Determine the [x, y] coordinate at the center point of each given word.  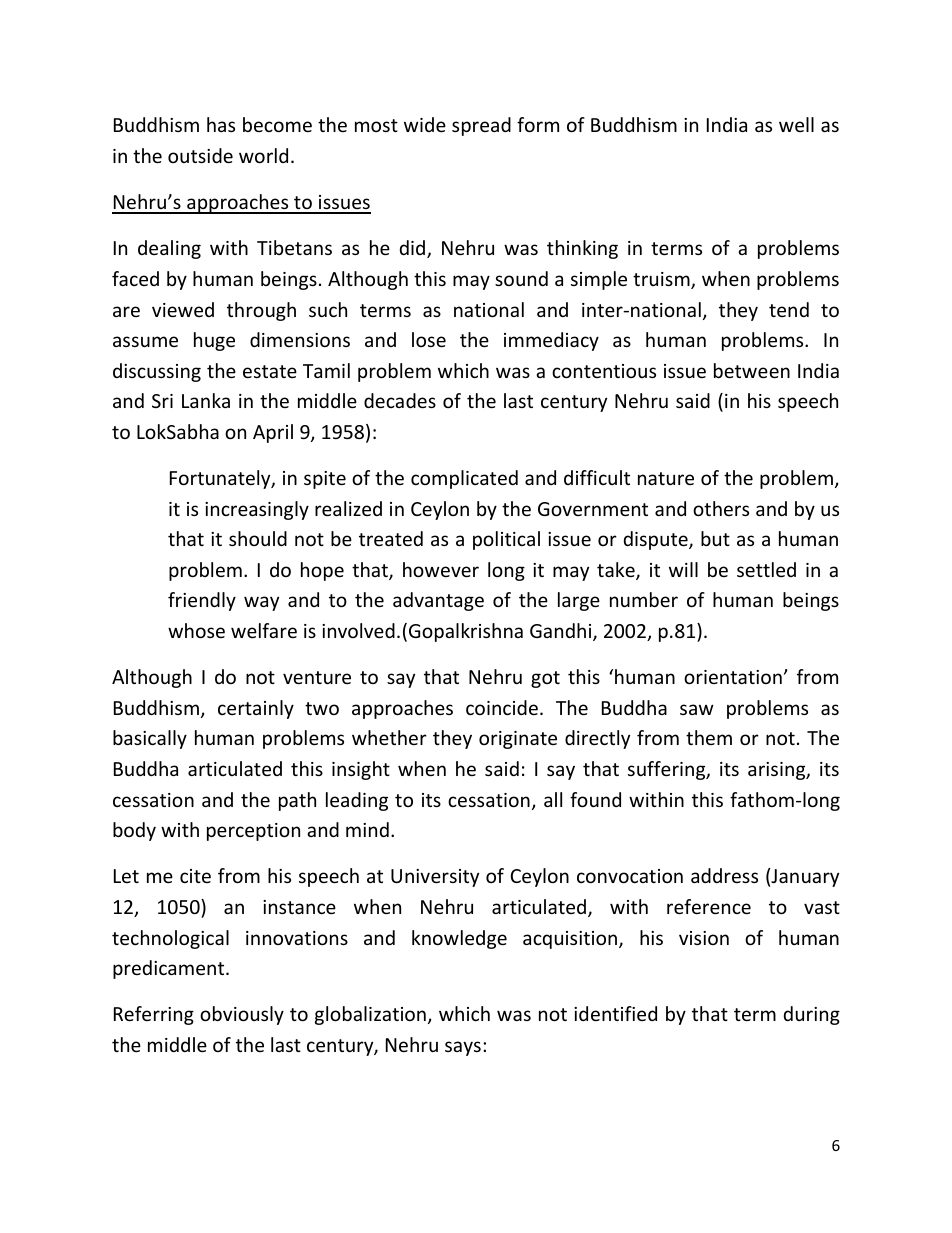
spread [481, 126]
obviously [242, 1015]
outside [200, 155]
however [441, 569]
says [463, 1048]
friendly [202, 601]
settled [766, 569]
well [796, 124]
